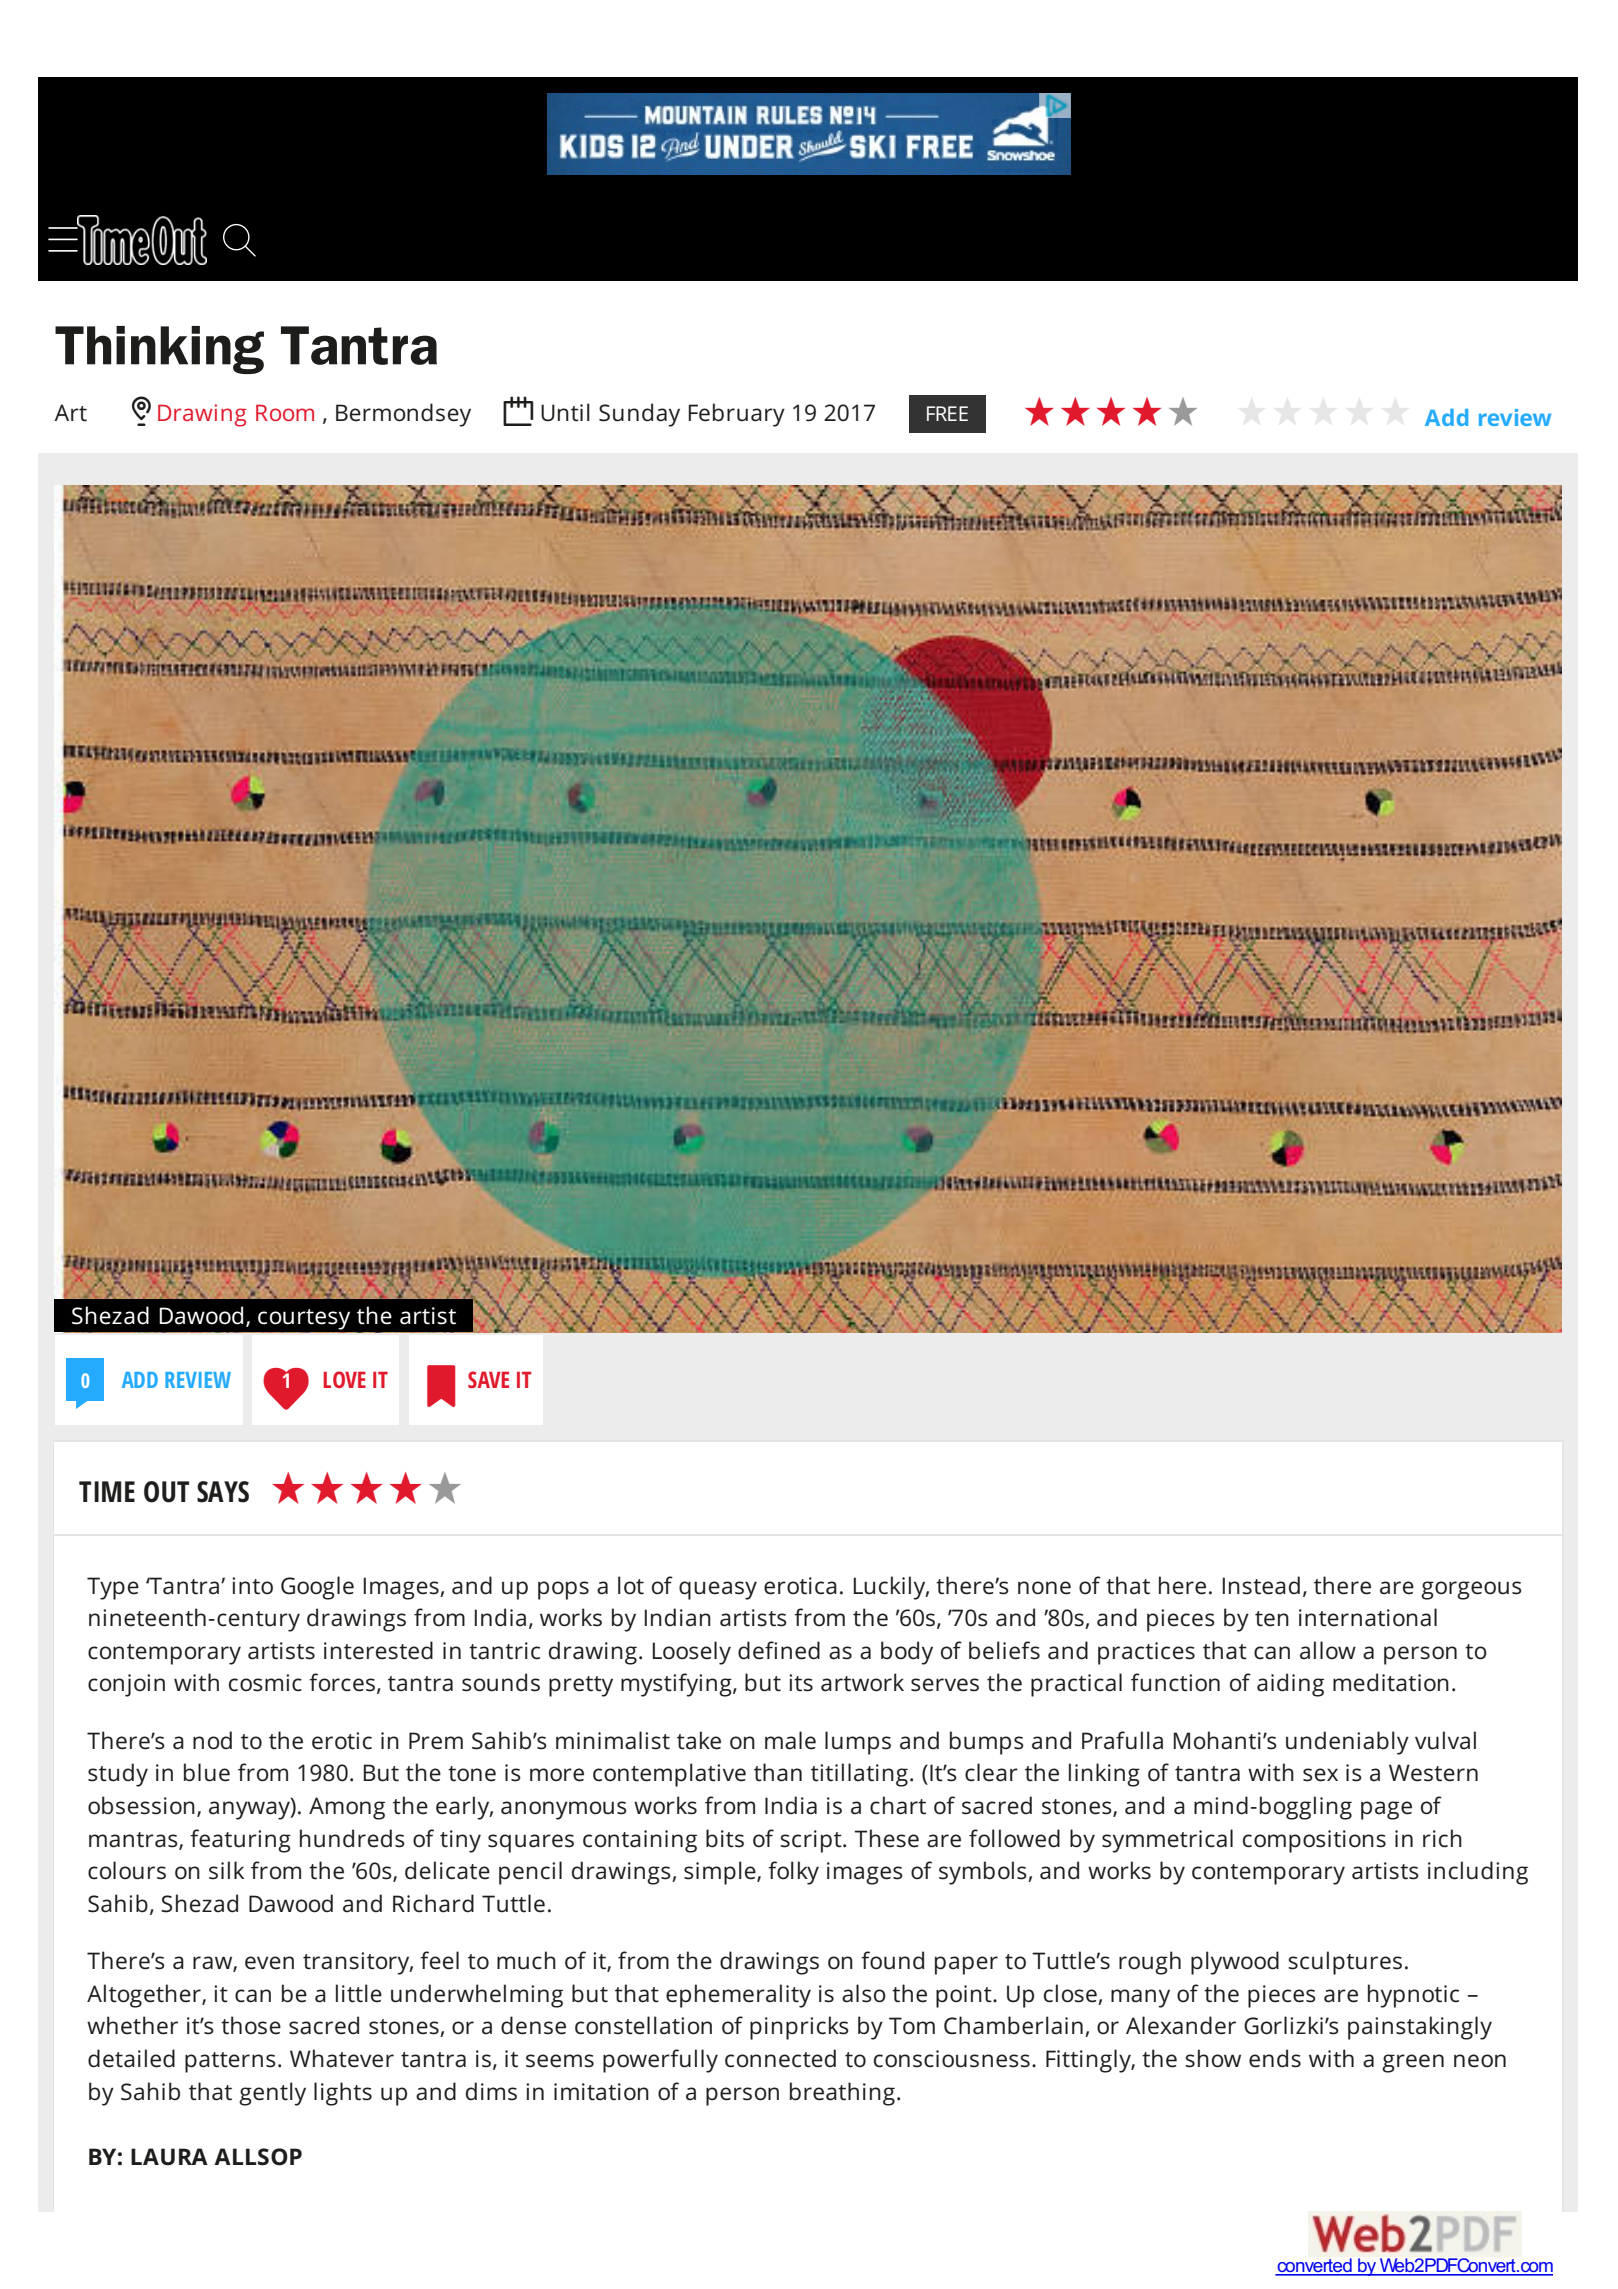  I want to click on Instead, so click(1261, 1585).
